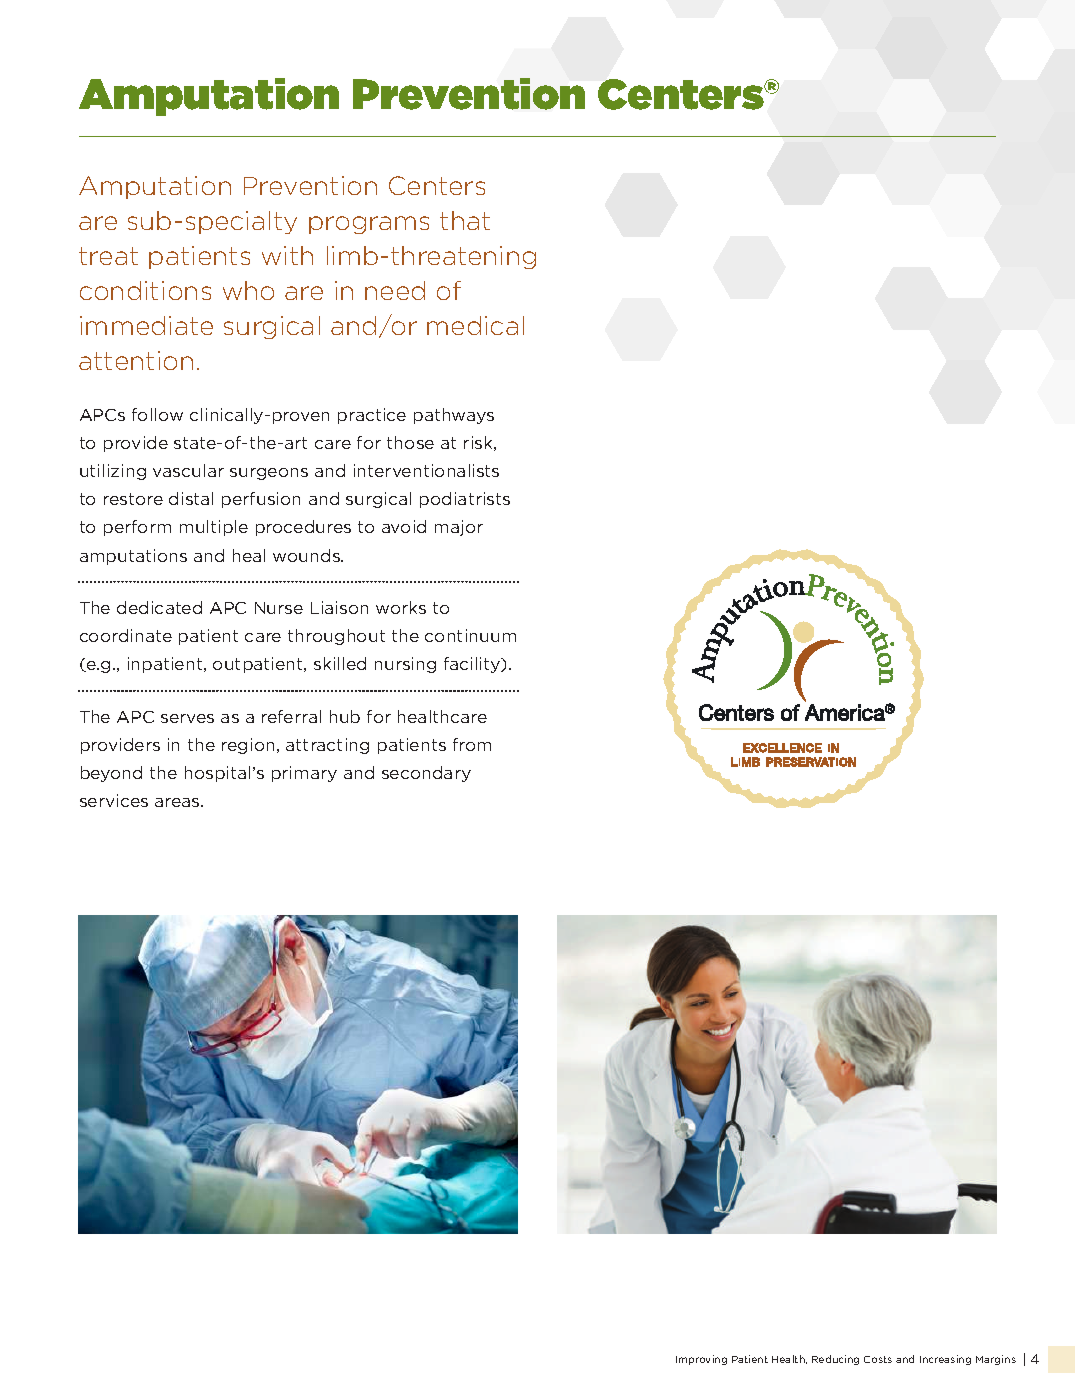  Describe the element at coordinates (701, 1360) in the screenshot. I see `Improving` at that location.
